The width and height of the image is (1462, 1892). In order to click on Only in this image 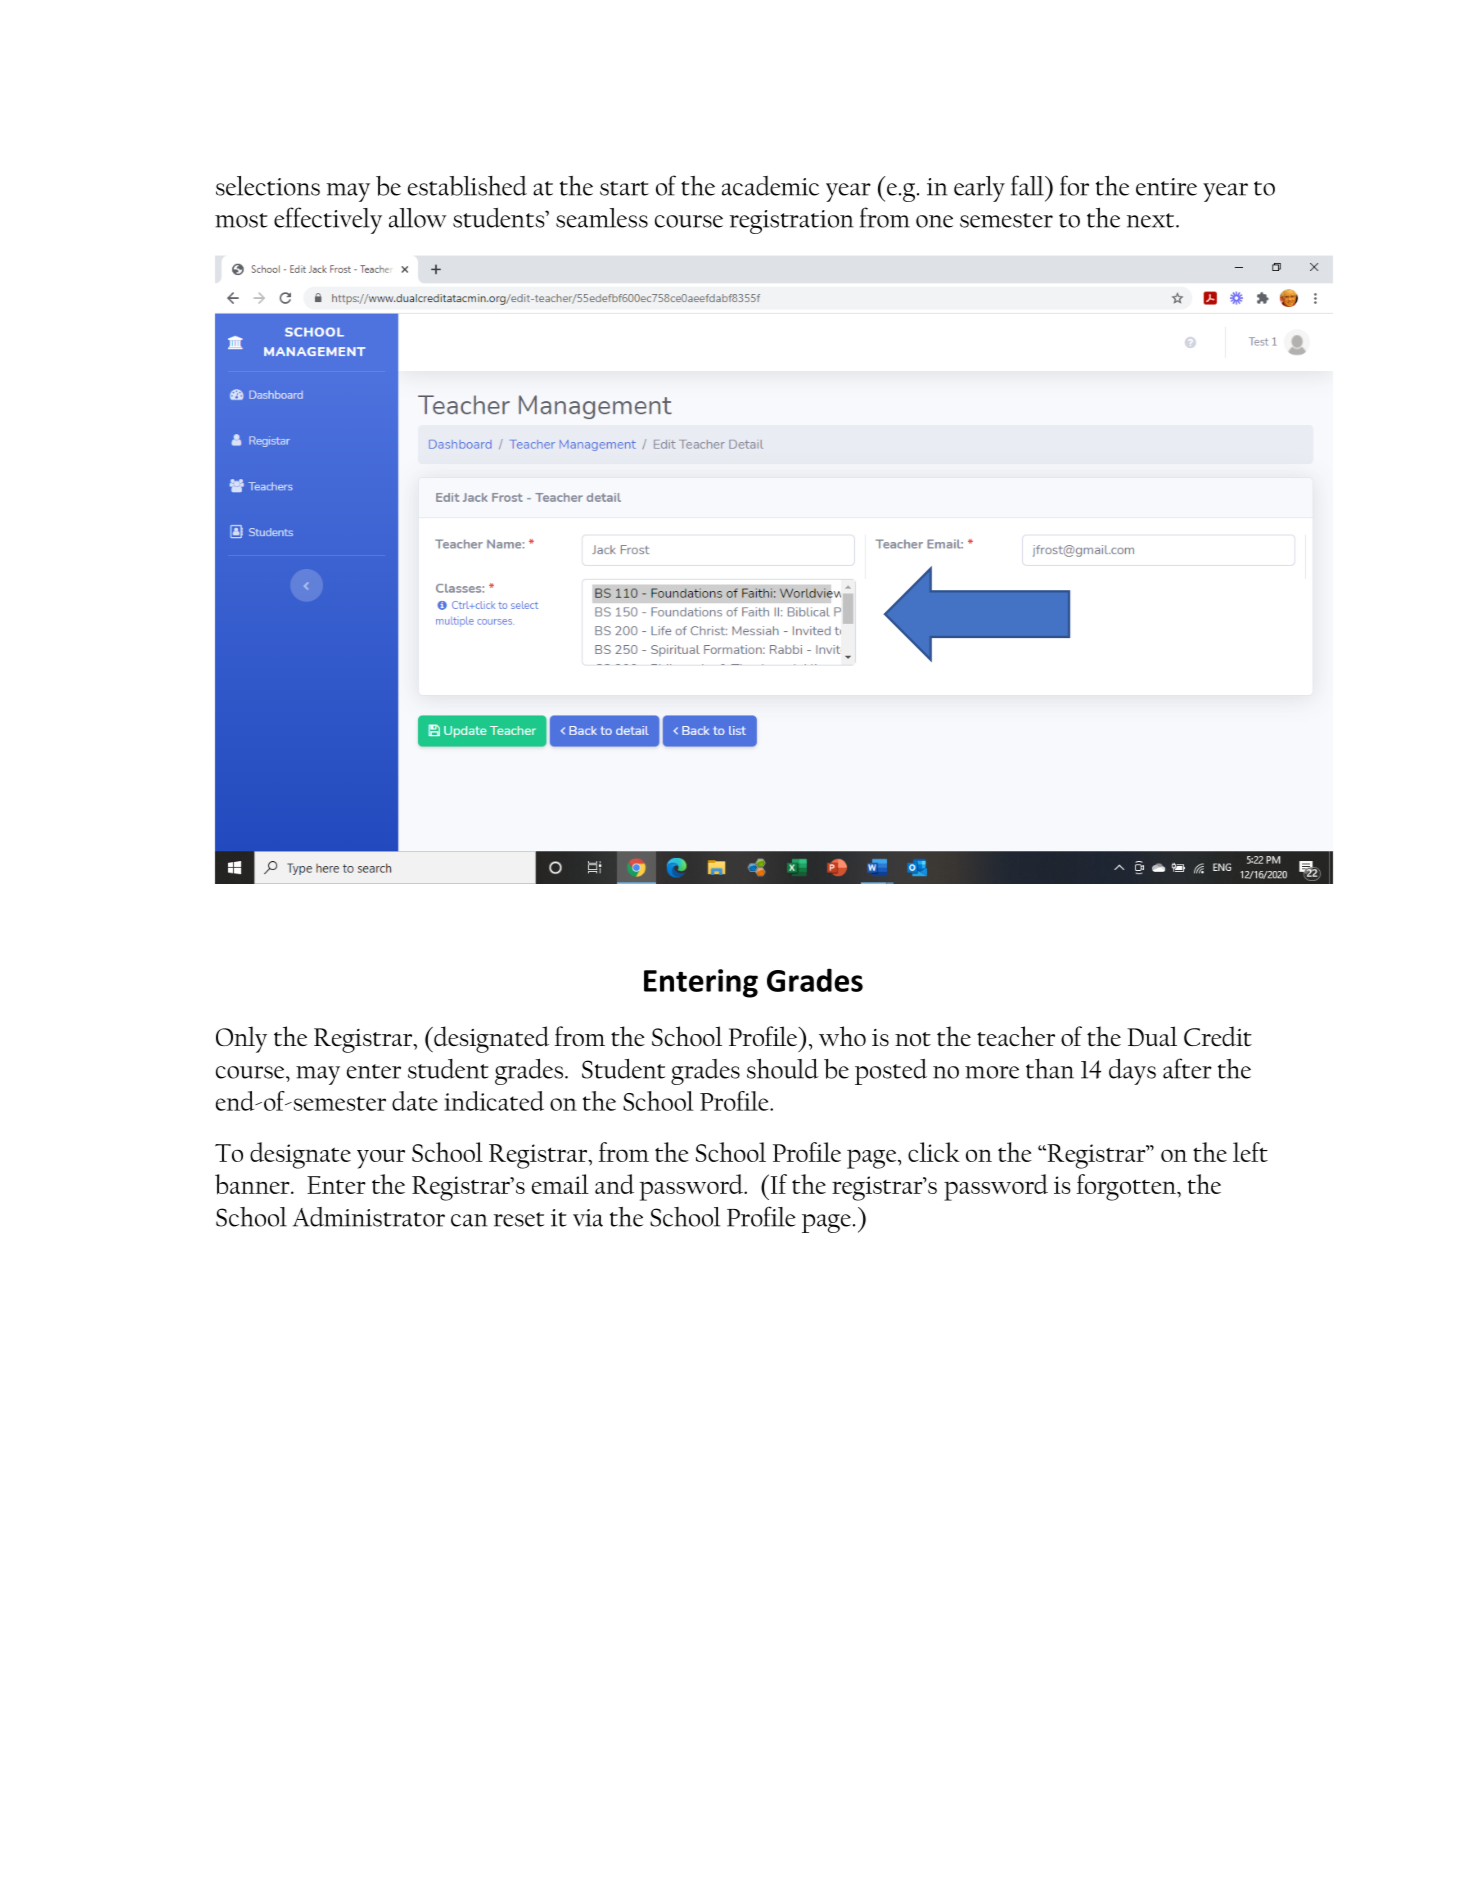, I will do `click(241, 1039)`.
